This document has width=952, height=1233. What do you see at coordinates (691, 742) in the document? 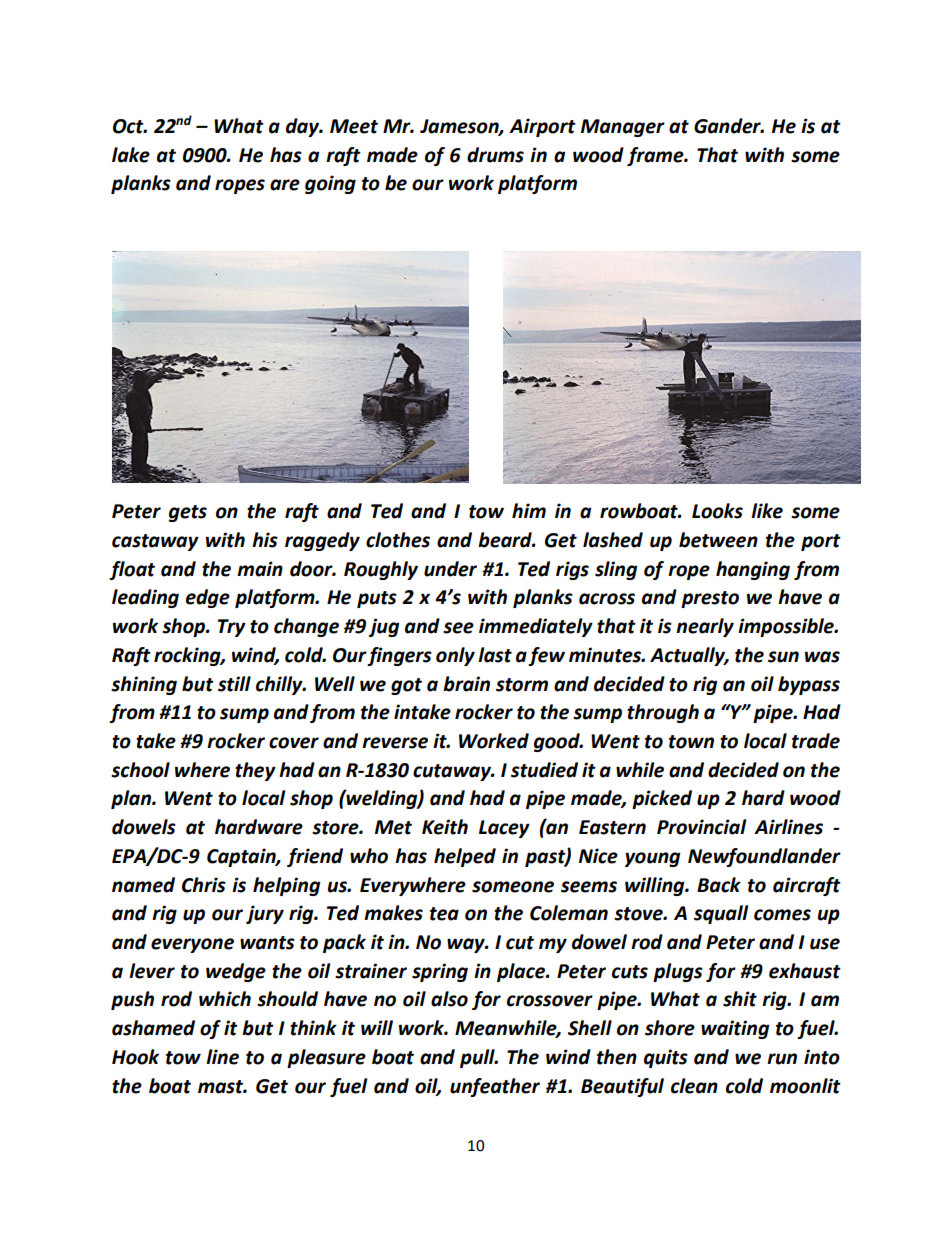
I see `town` at bounding box center [691, 742].
